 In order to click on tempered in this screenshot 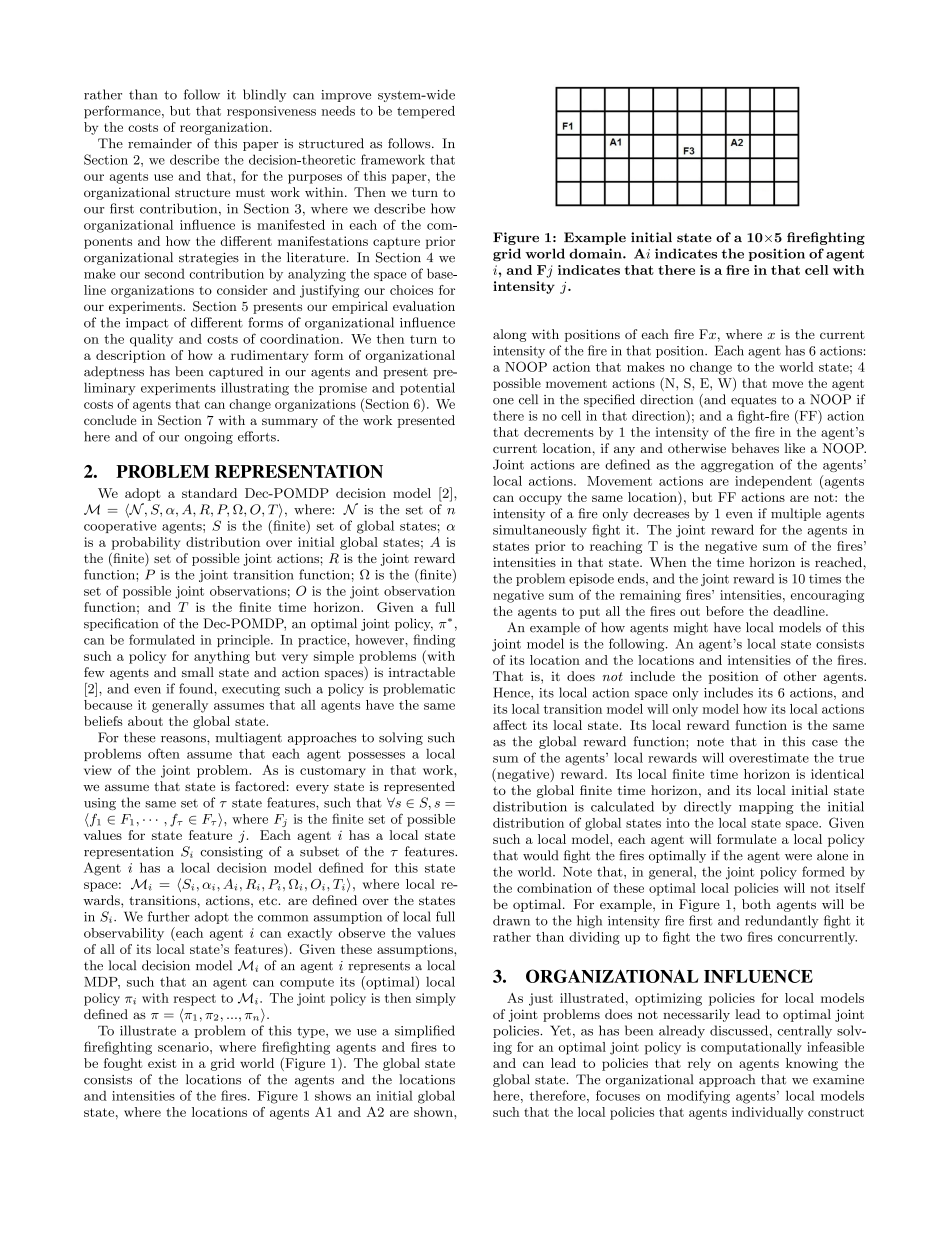, I will do `click(426, 112)`.
